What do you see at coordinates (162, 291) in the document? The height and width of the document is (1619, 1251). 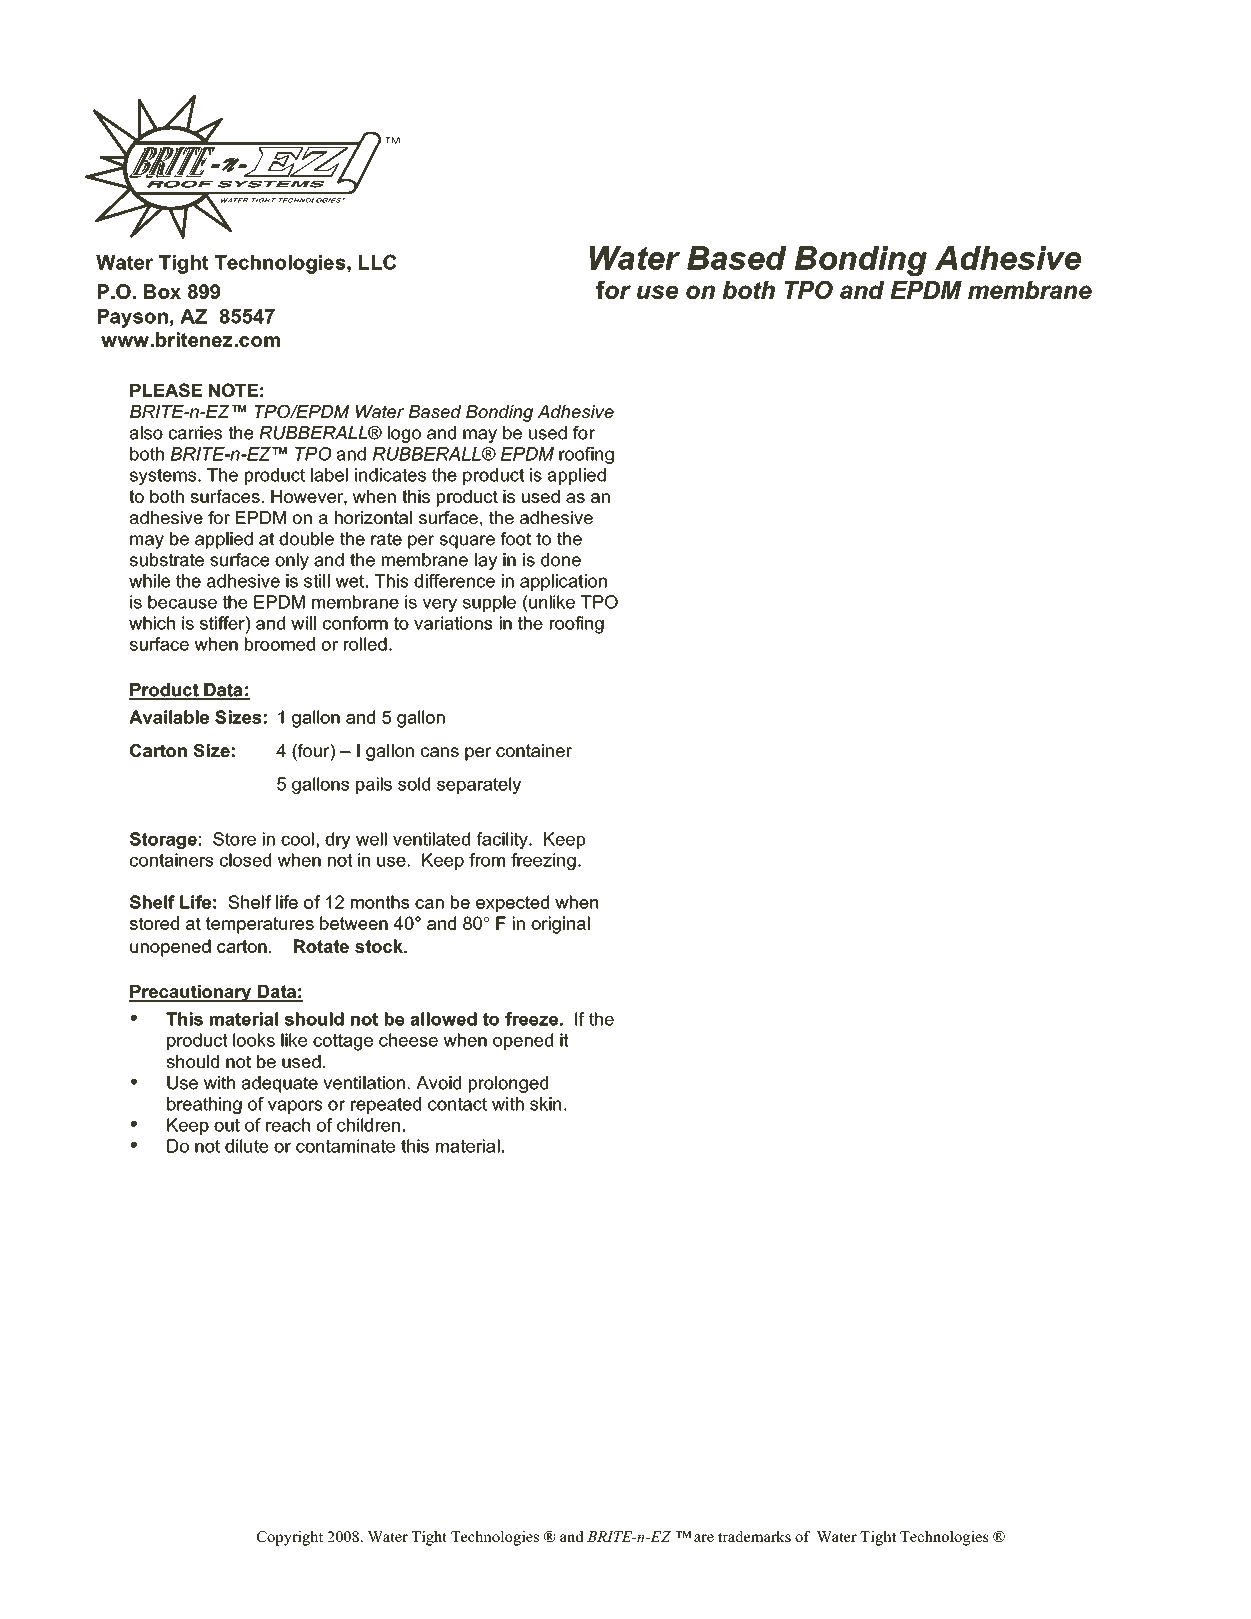 I see `Box` at bounding box center [162, 291].
